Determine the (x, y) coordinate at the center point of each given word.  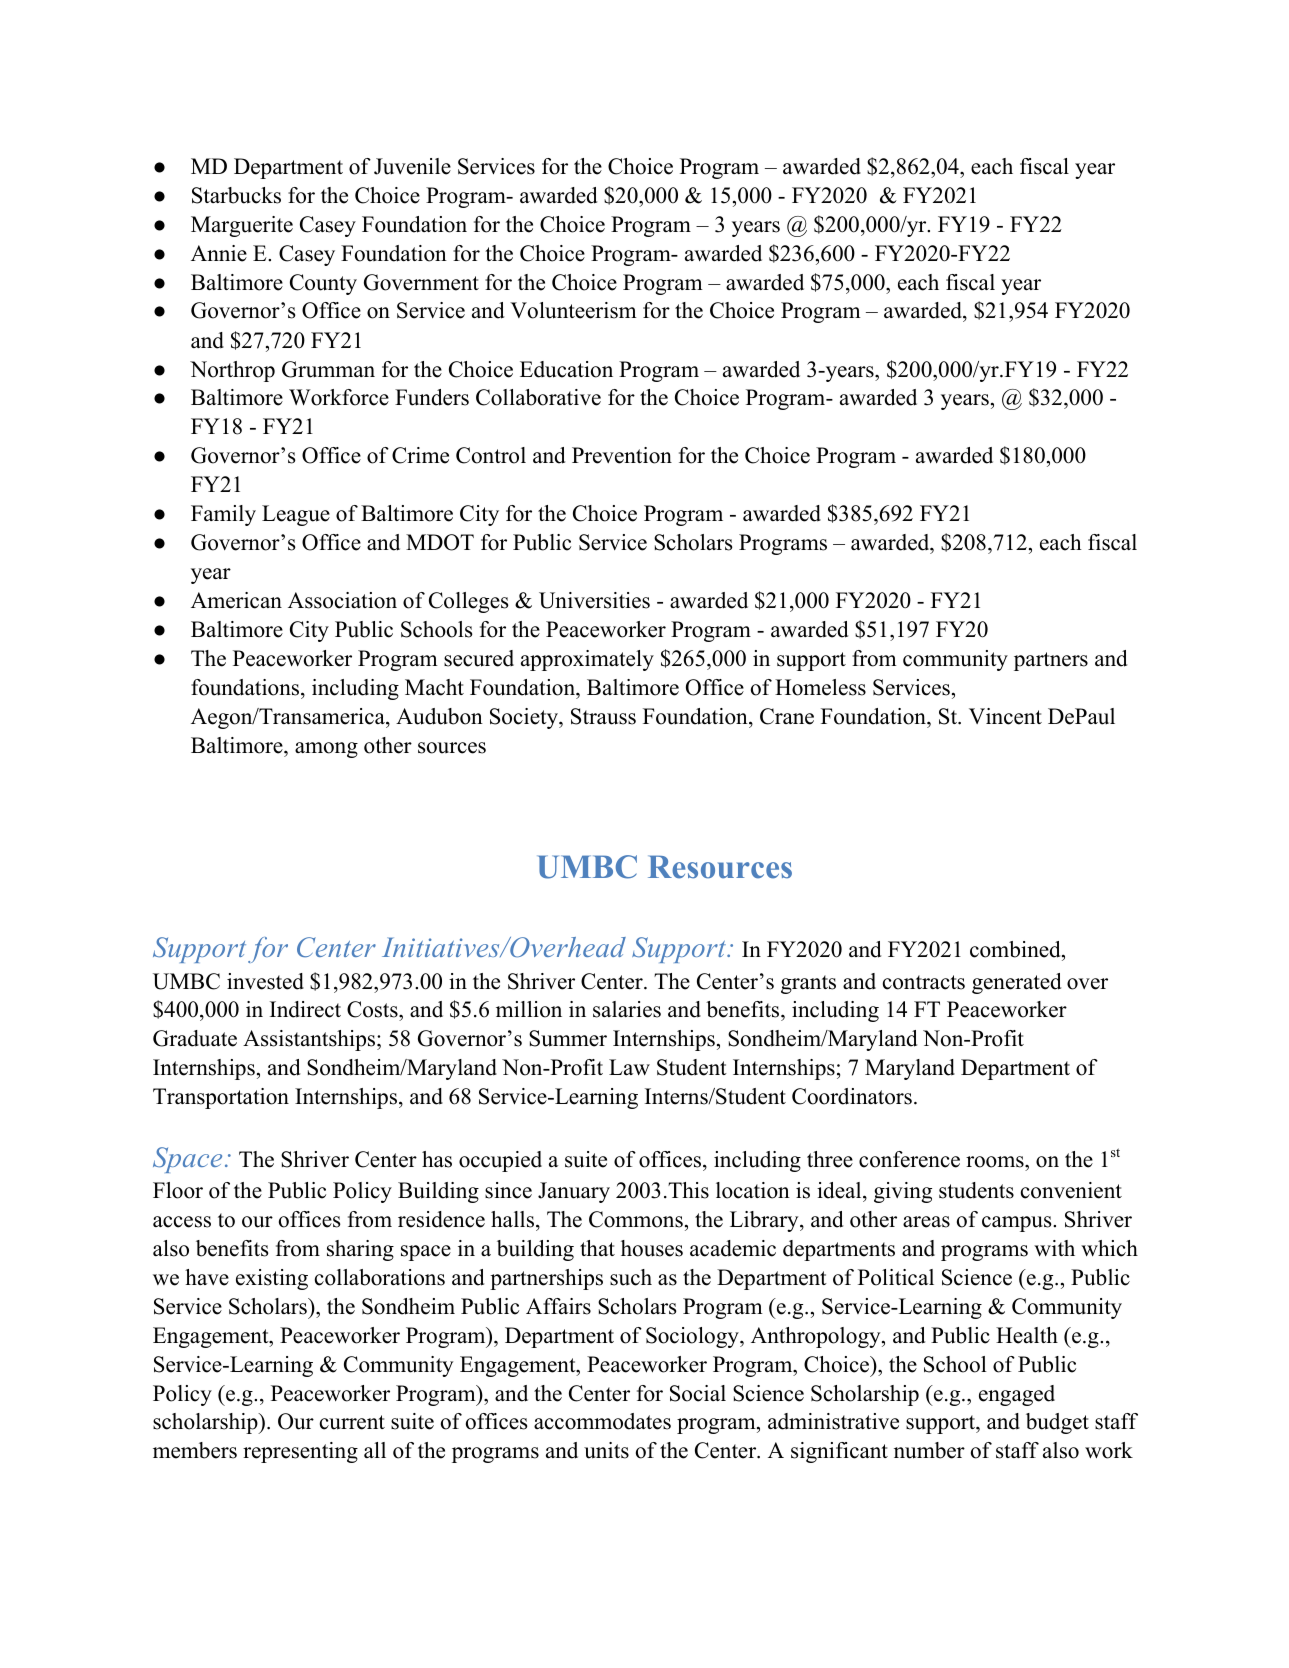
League (296, 515)
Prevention (622, 455)
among (326, 750)
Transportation (221, 1098)
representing (300, 1452)
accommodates (602, 1421)
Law (629, 1067)
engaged (1017, 1395)
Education (566, 369)
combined (1016, 951)
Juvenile (412, 166)
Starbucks (236, 195)
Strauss (603, 716)
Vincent (1005, 716)
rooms (996, 1162)
